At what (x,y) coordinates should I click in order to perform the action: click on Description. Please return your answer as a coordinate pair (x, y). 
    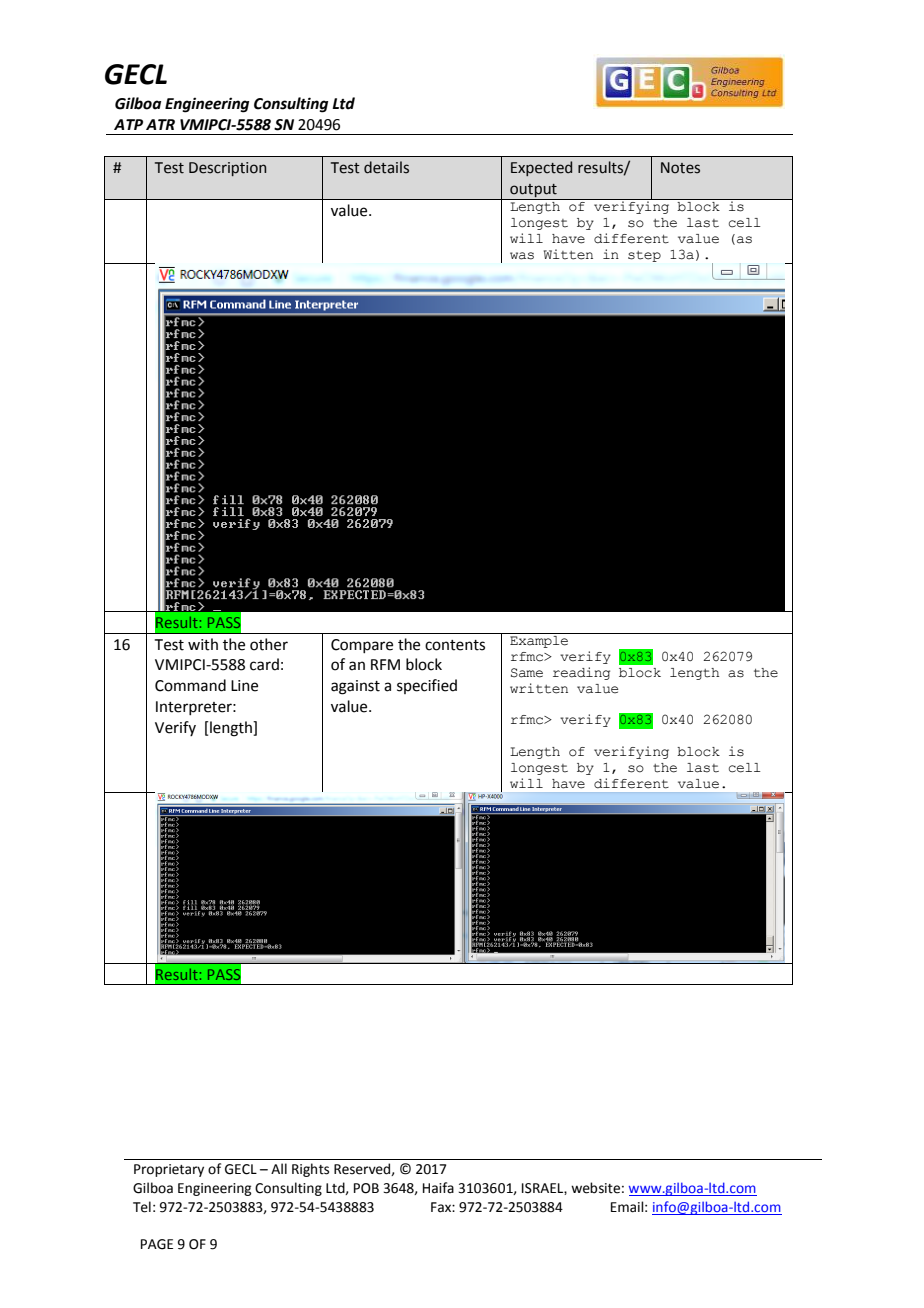
    Looking at the image, I should click on (227, 169).
